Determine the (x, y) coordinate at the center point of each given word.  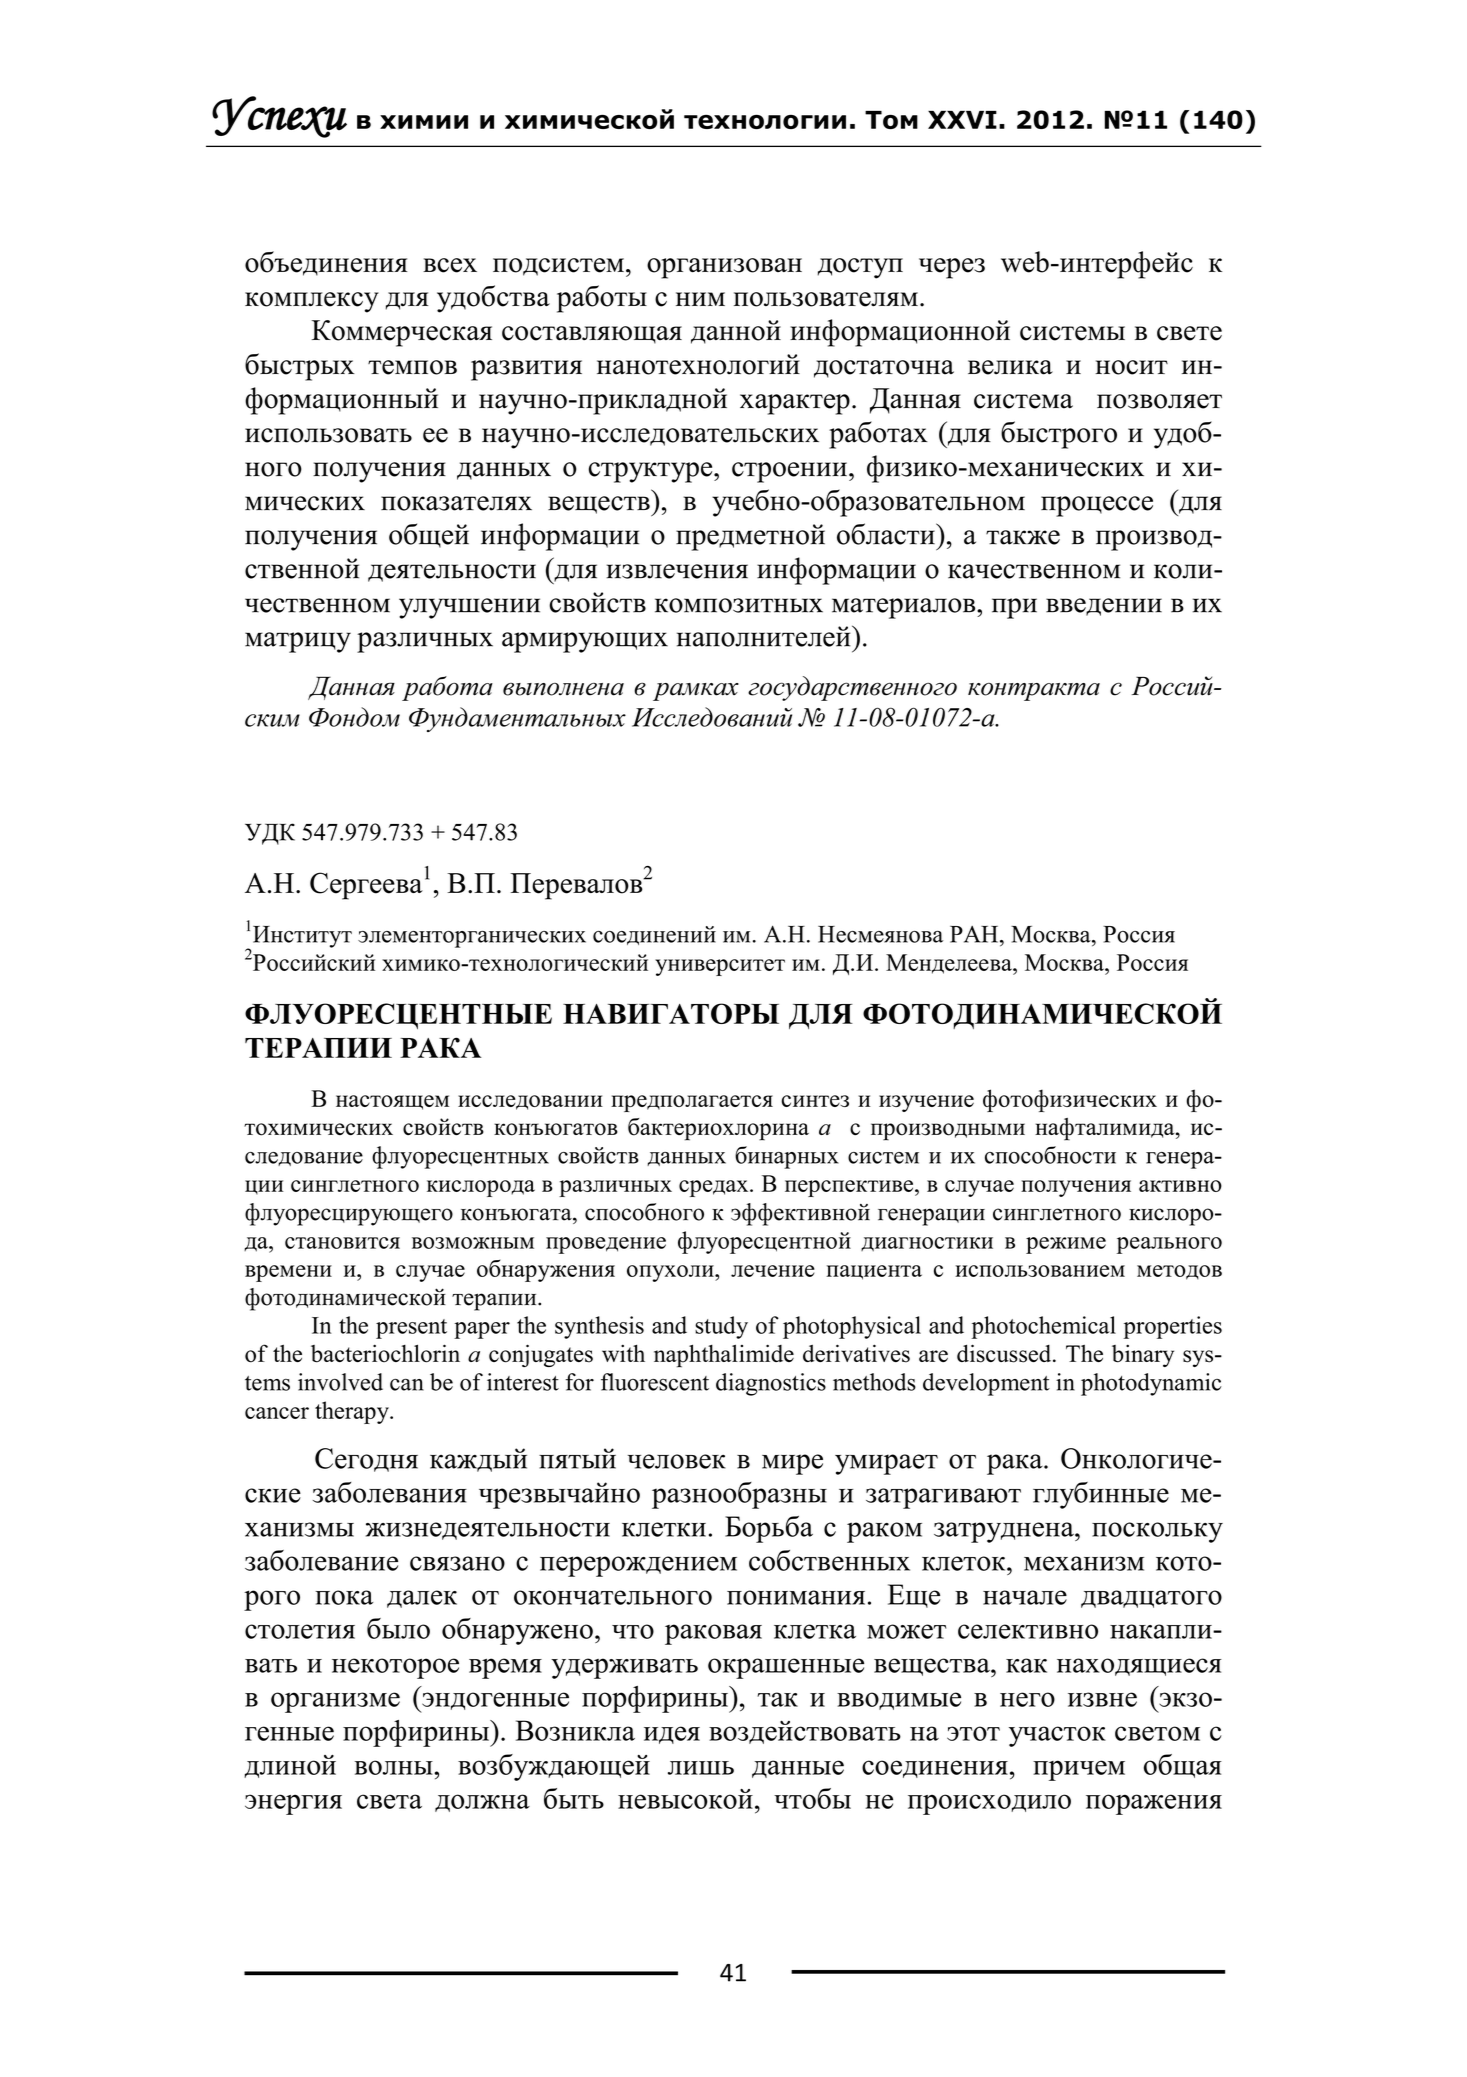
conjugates (541, 1355)
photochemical (1043, 1327)
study (721, 1327)
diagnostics (771, 1384)
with (623, 1353)
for (579, 1382)
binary (1143, 1355)
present (411, 1329)
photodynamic (1151, 1384)
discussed (1005, 1353)
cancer (277, 1413)
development (986, 1384)
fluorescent (655, 1382)
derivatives (856, 1353)
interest (523, 1382)
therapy (353, 1412)
